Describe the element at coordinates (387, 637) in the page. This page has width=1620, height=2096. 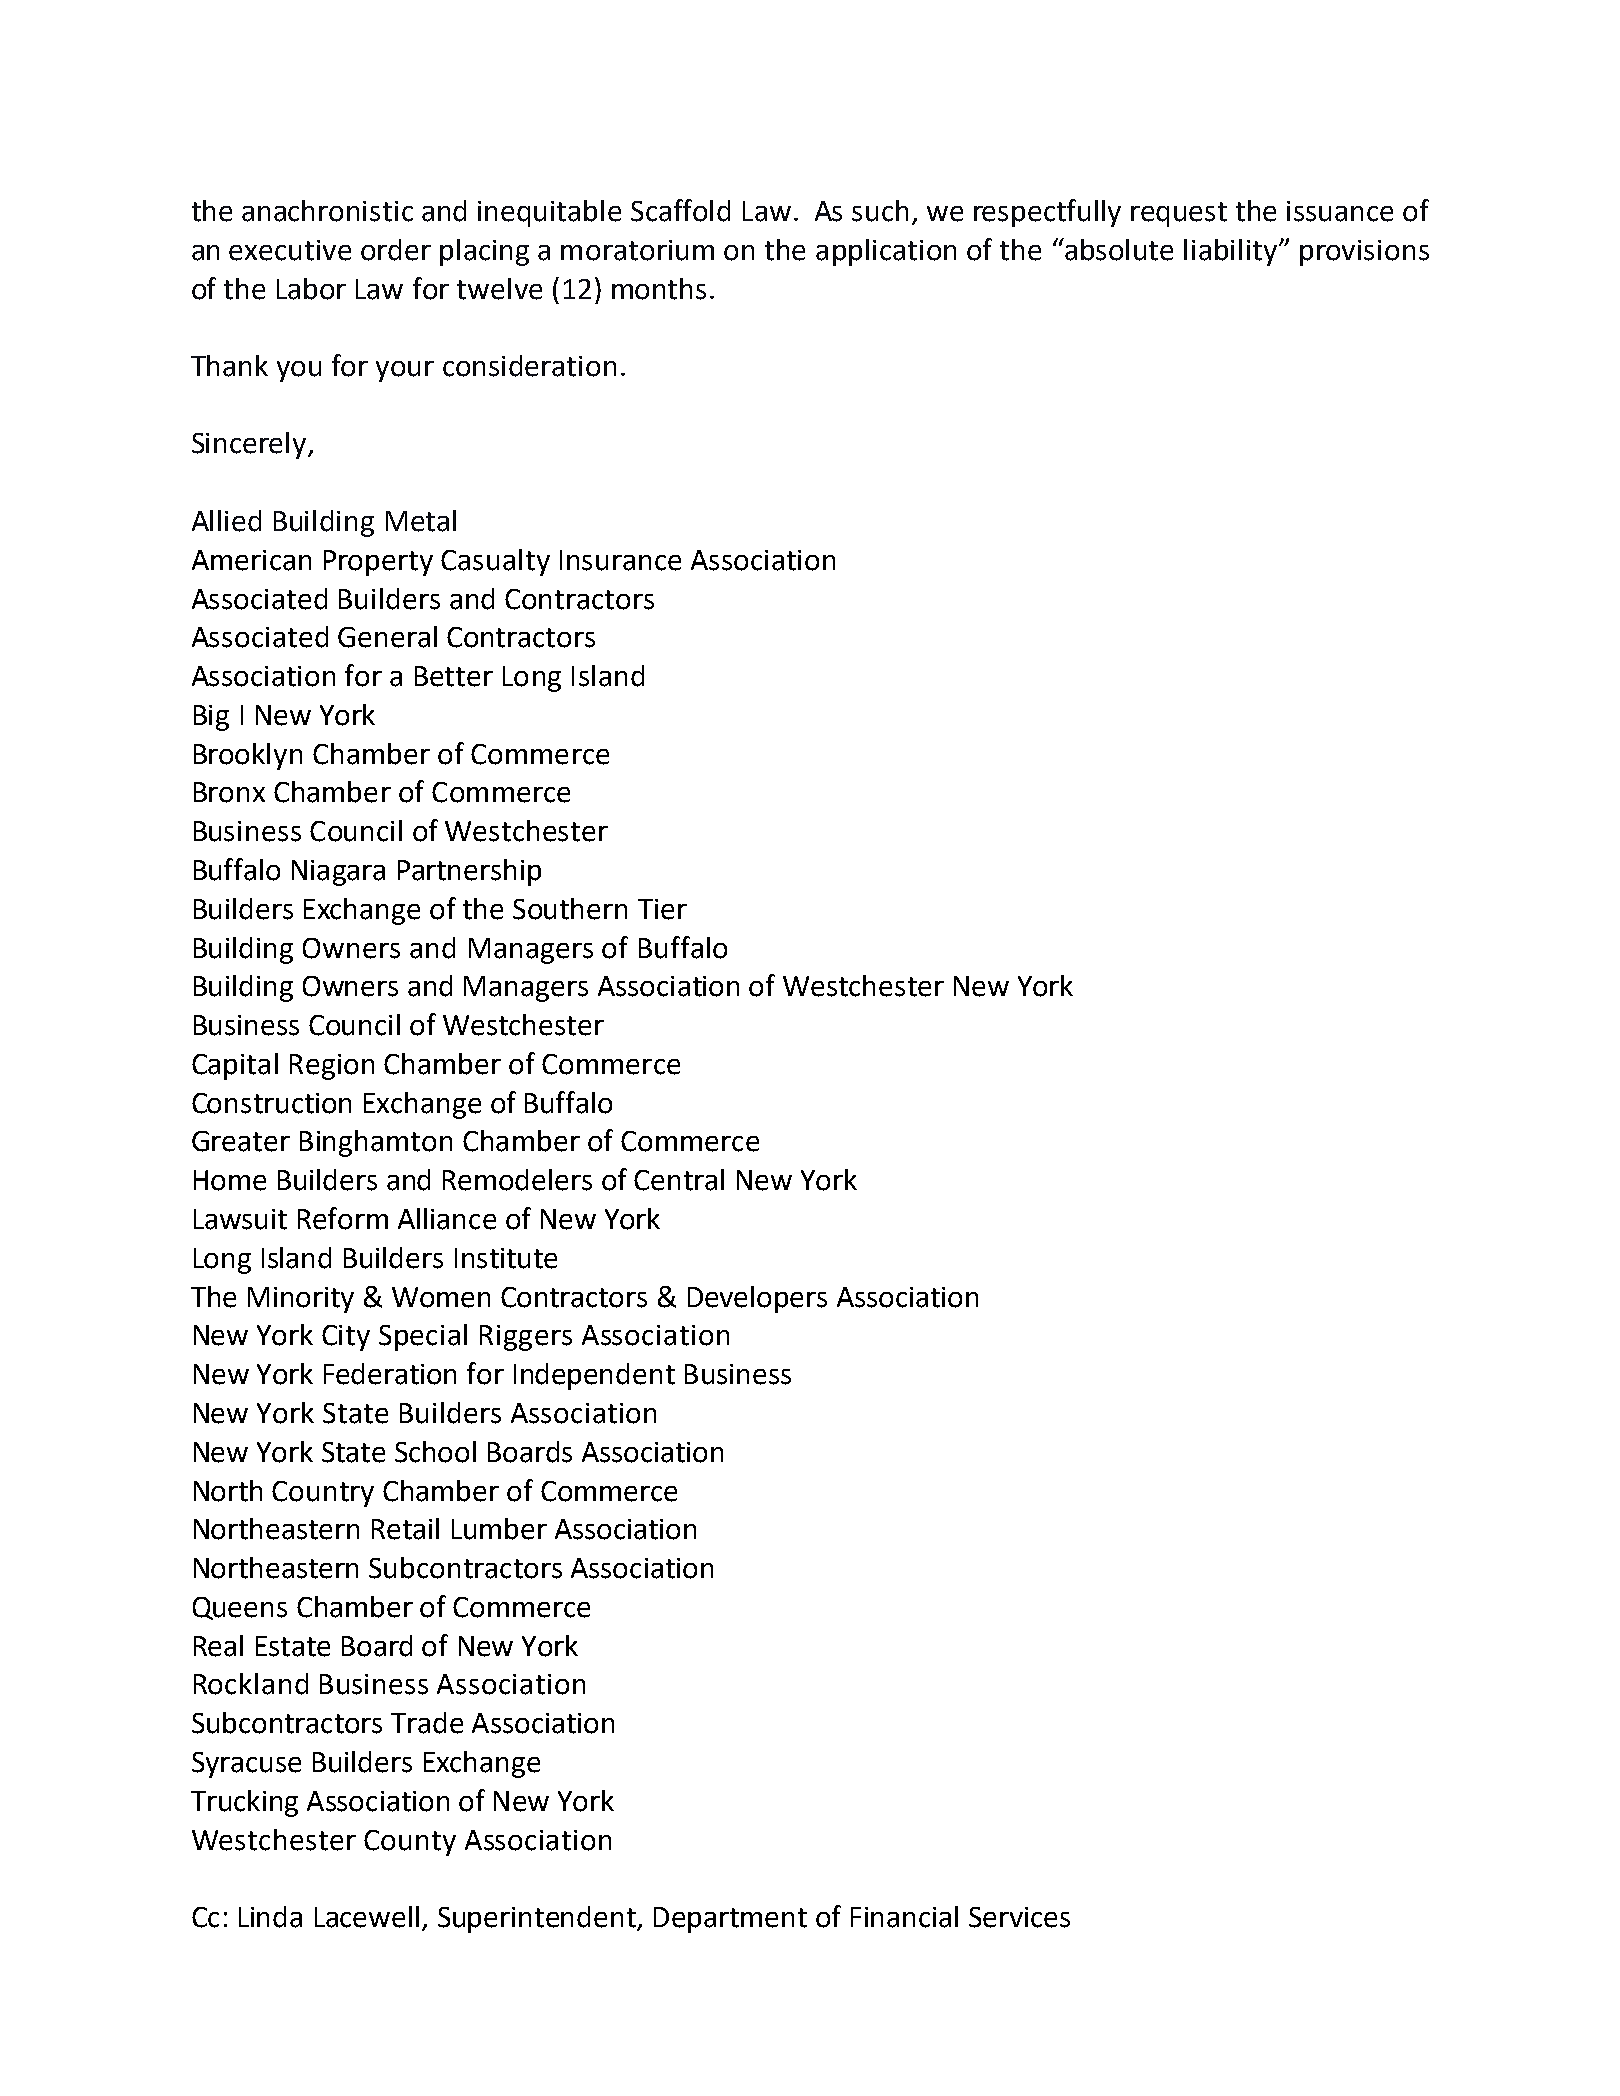
I see `General` at that location.
